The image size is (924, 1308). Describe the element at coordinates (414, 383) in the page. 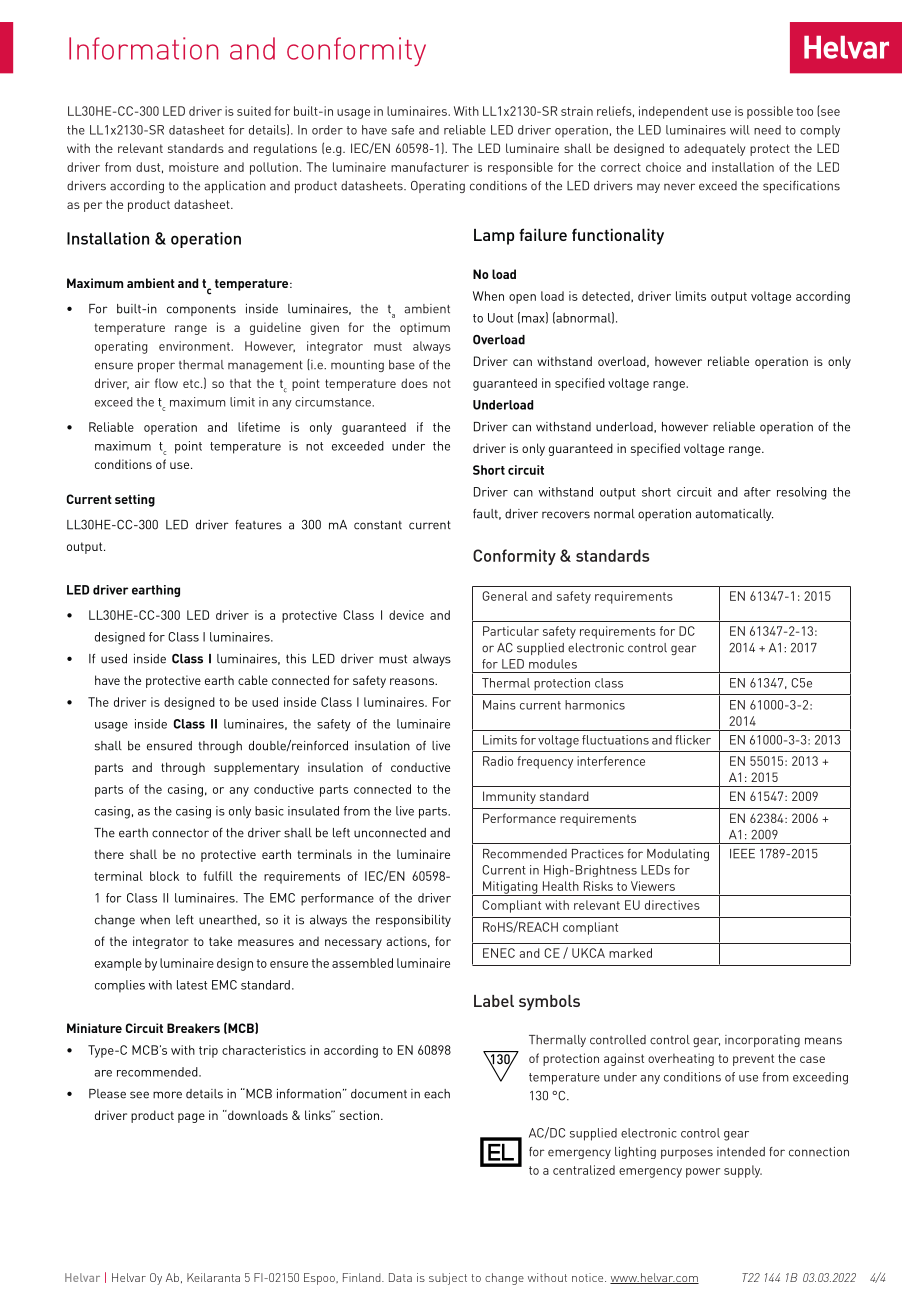

I see `does` at that location.
